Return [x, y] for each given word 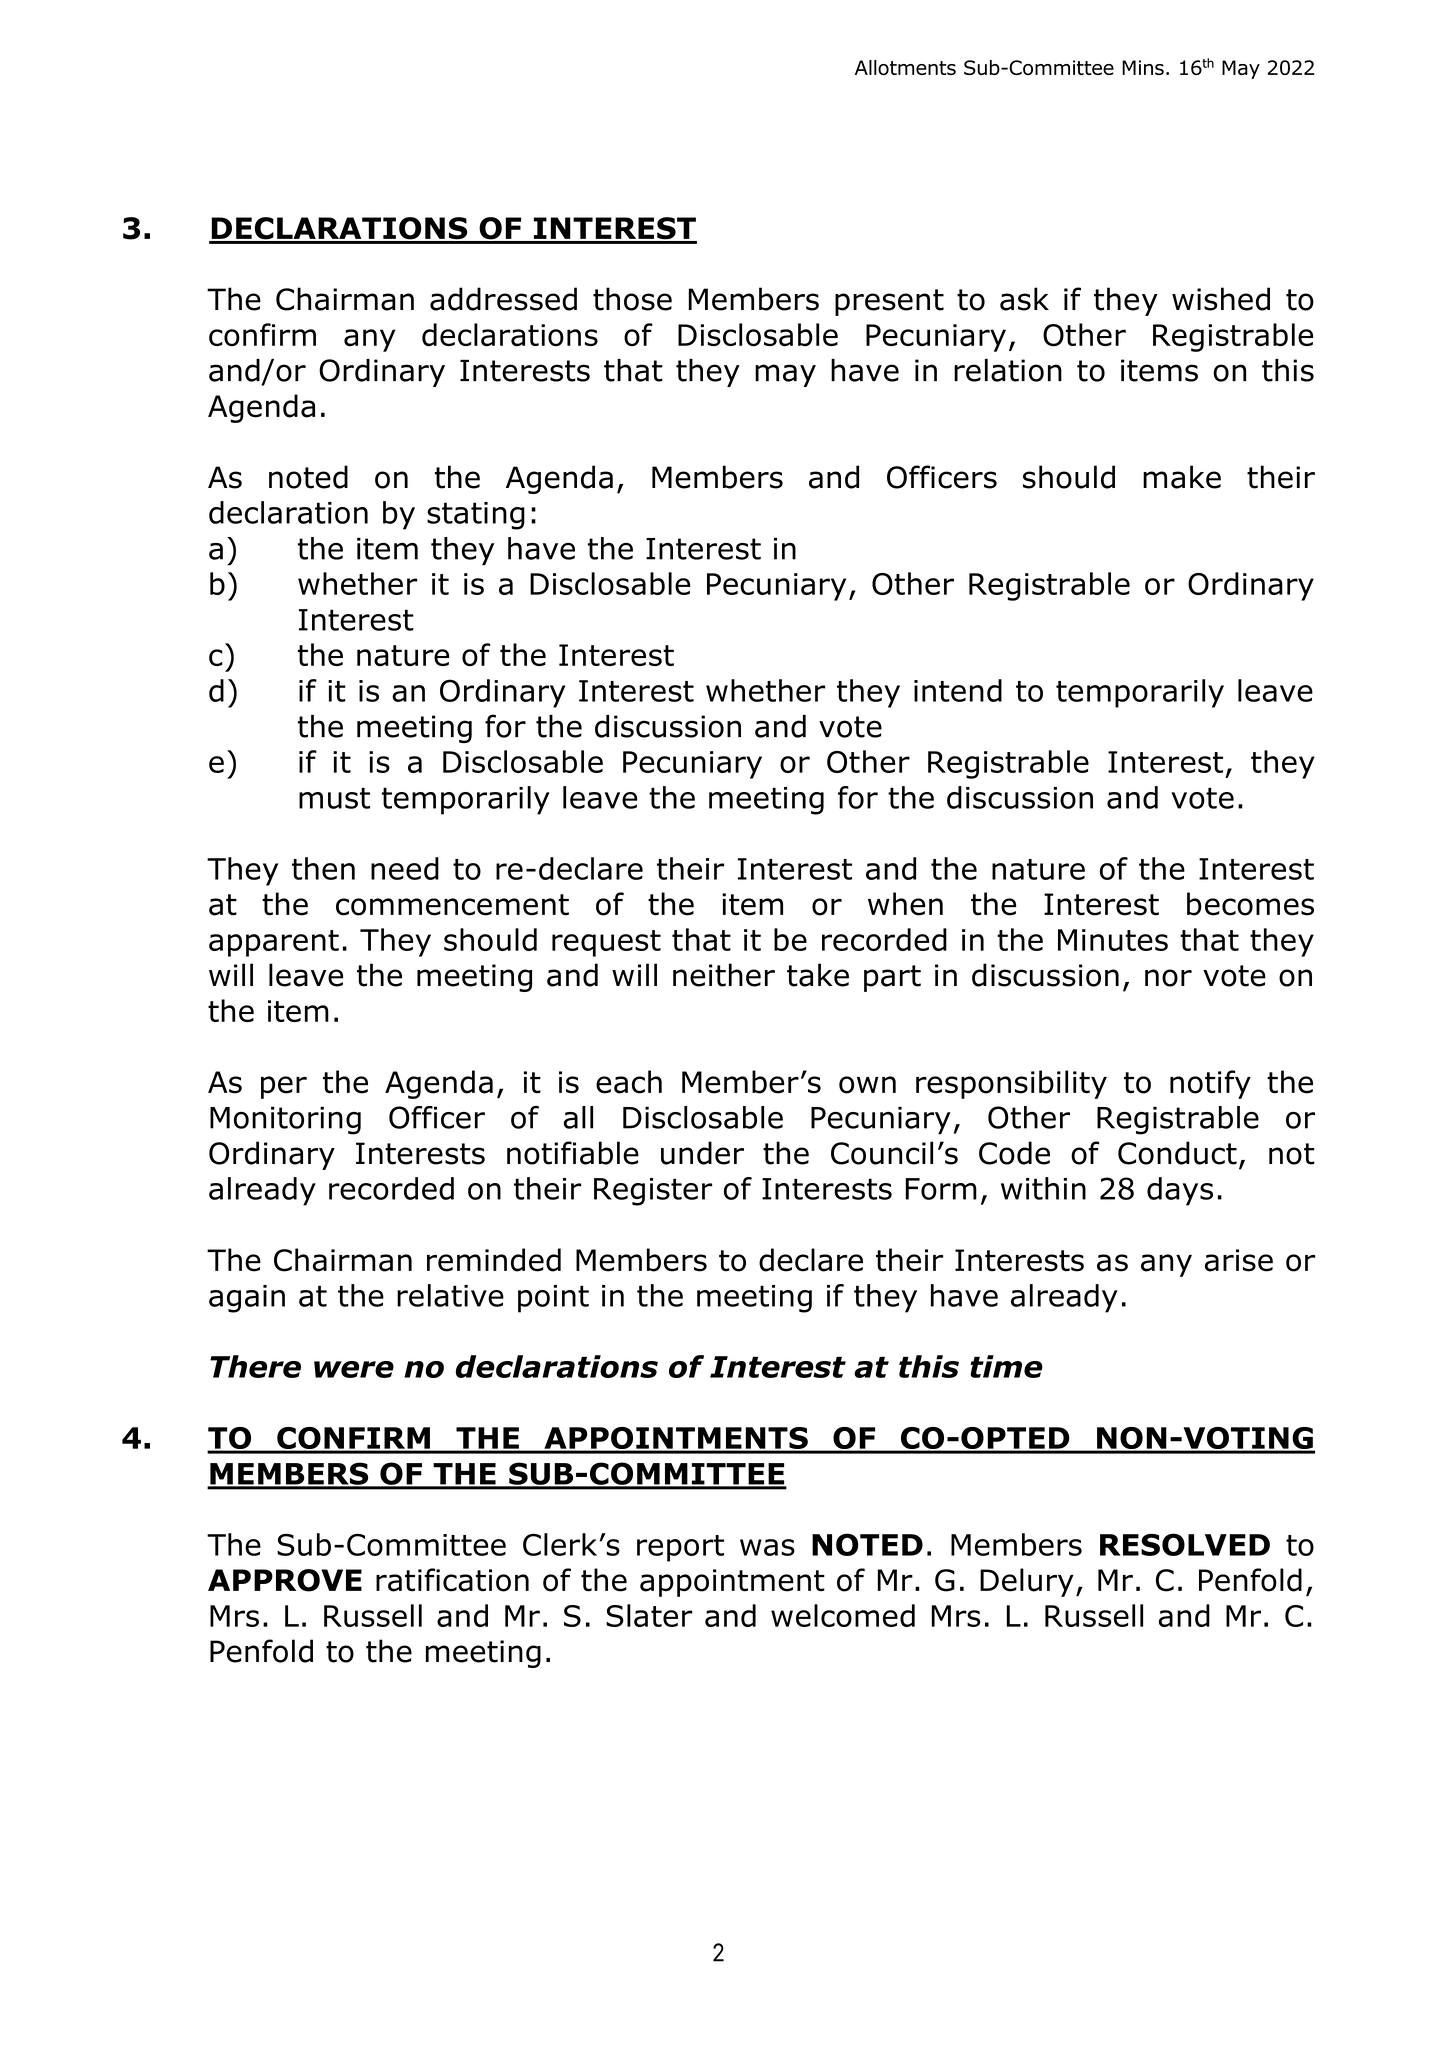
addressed [503, 299]
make [1182, 477]
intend [958, 690]
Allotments [905, 67]
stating [476, 516]
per [284, 1087]
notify [1210, 1084]
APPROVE [285, 1580]
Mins [1143, 67]
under [702, 1153]
